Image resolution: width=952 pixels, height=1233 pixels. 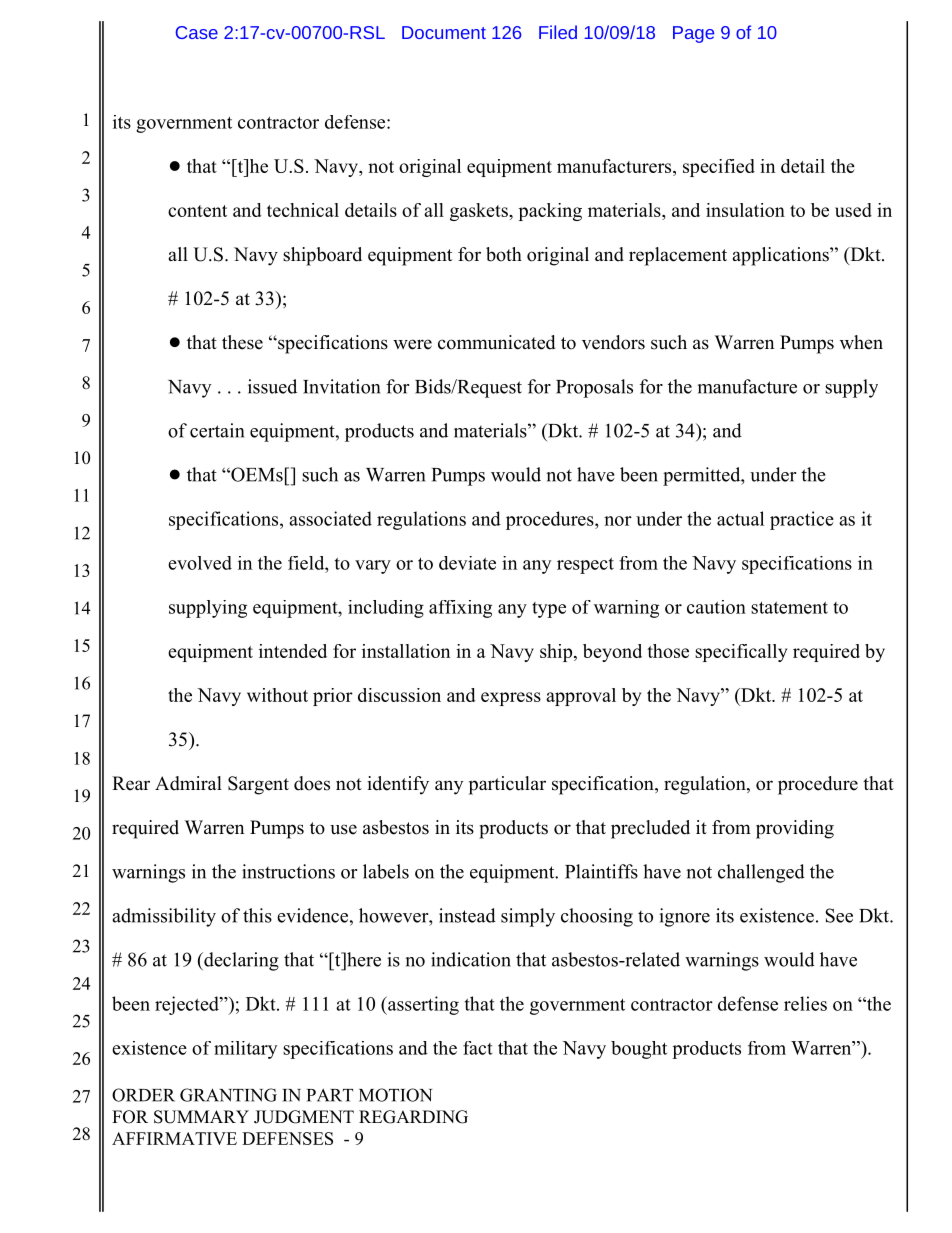 I want to click on Page, so click(x=693, y=34).
